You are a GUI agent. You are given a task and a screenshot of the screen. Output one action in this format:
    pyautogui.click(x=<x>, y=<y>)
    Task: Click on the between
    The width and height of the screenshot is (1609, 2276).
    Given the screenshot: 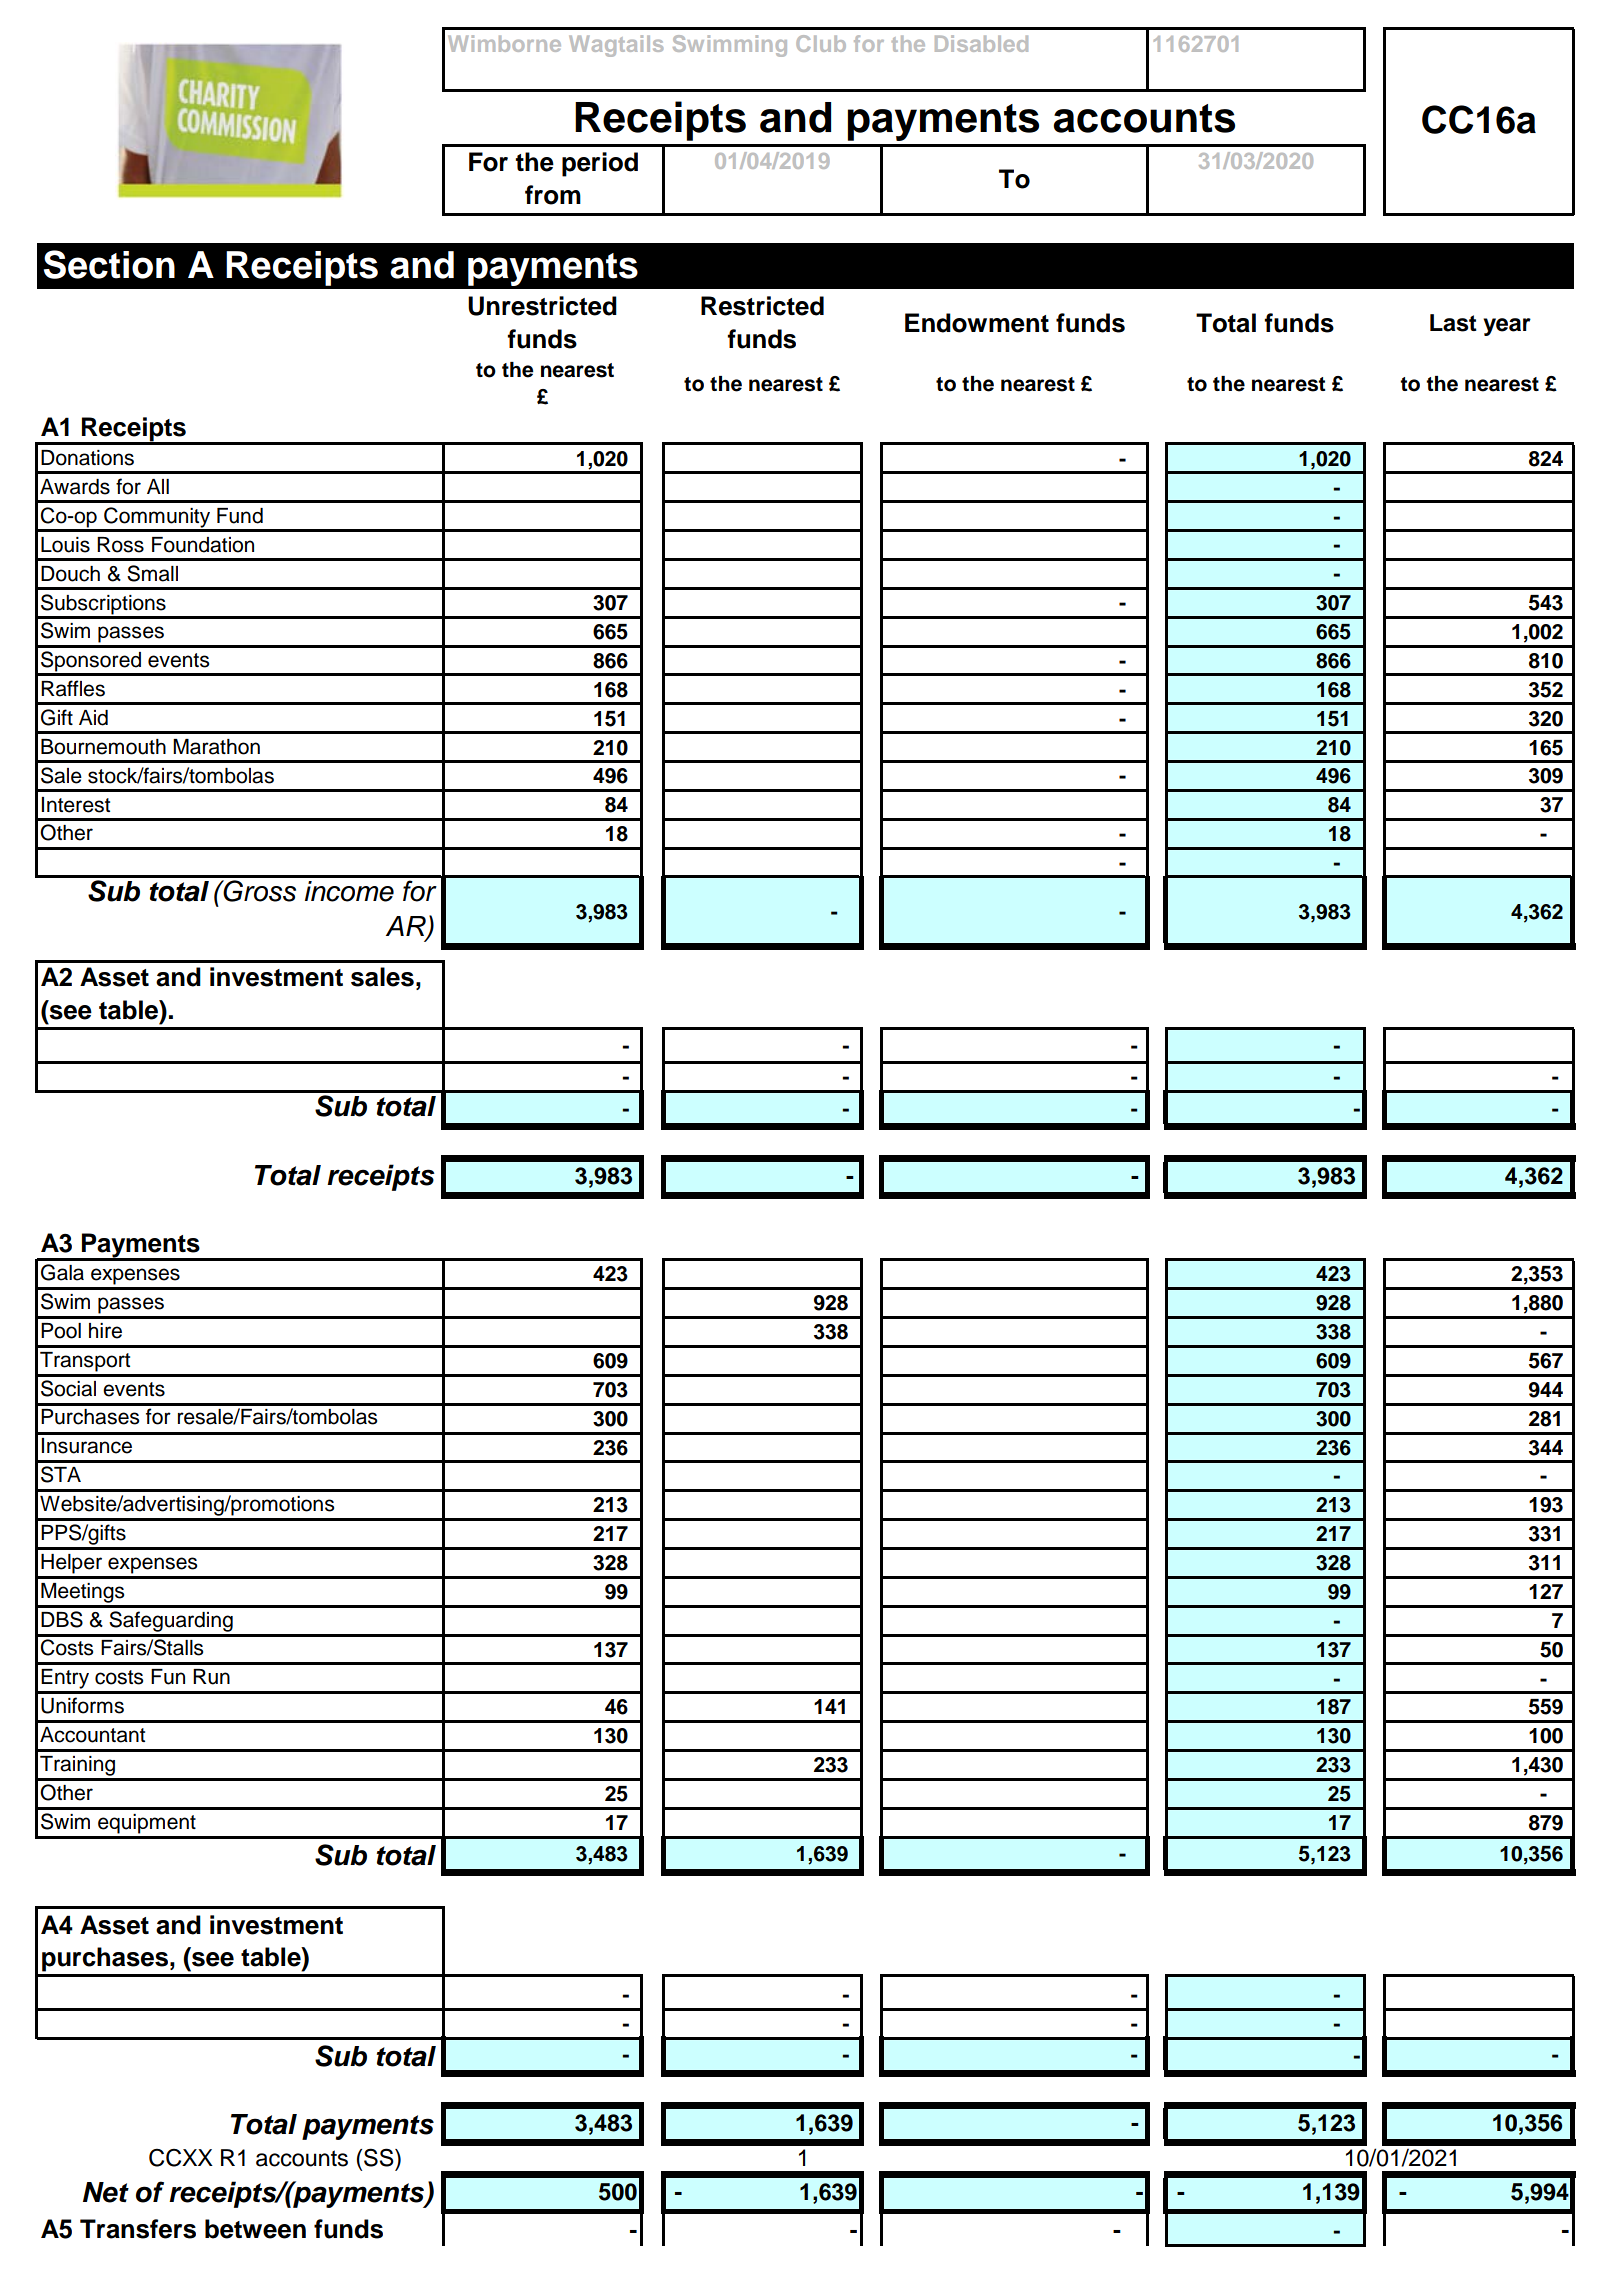 What is the action you would take?
    pyautogui.click(x=255, y=2229)
